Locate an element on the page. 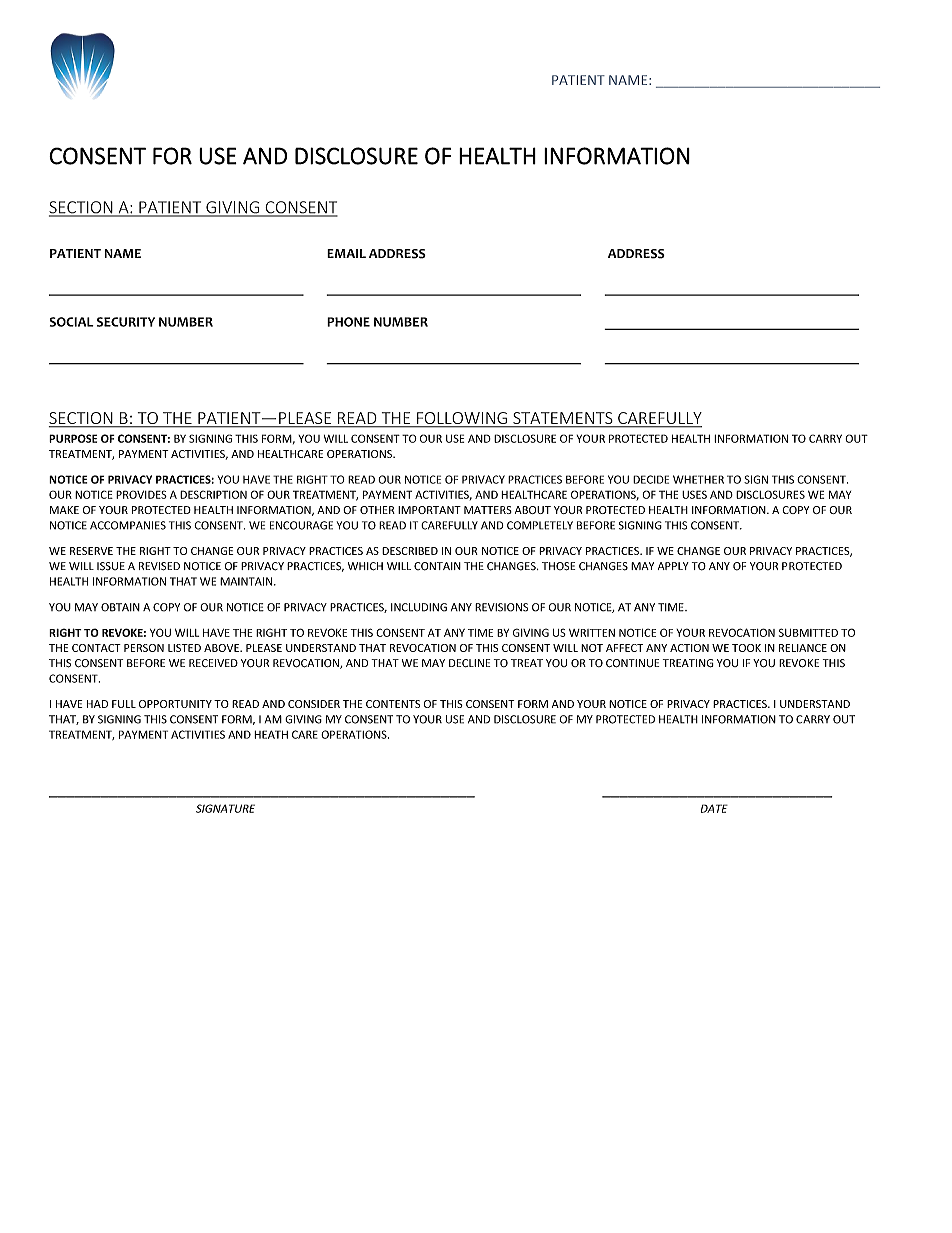 Image resolution: width=952 pixels, height=1233 pixels. SECURITY is located at coordinates (126, 322).
